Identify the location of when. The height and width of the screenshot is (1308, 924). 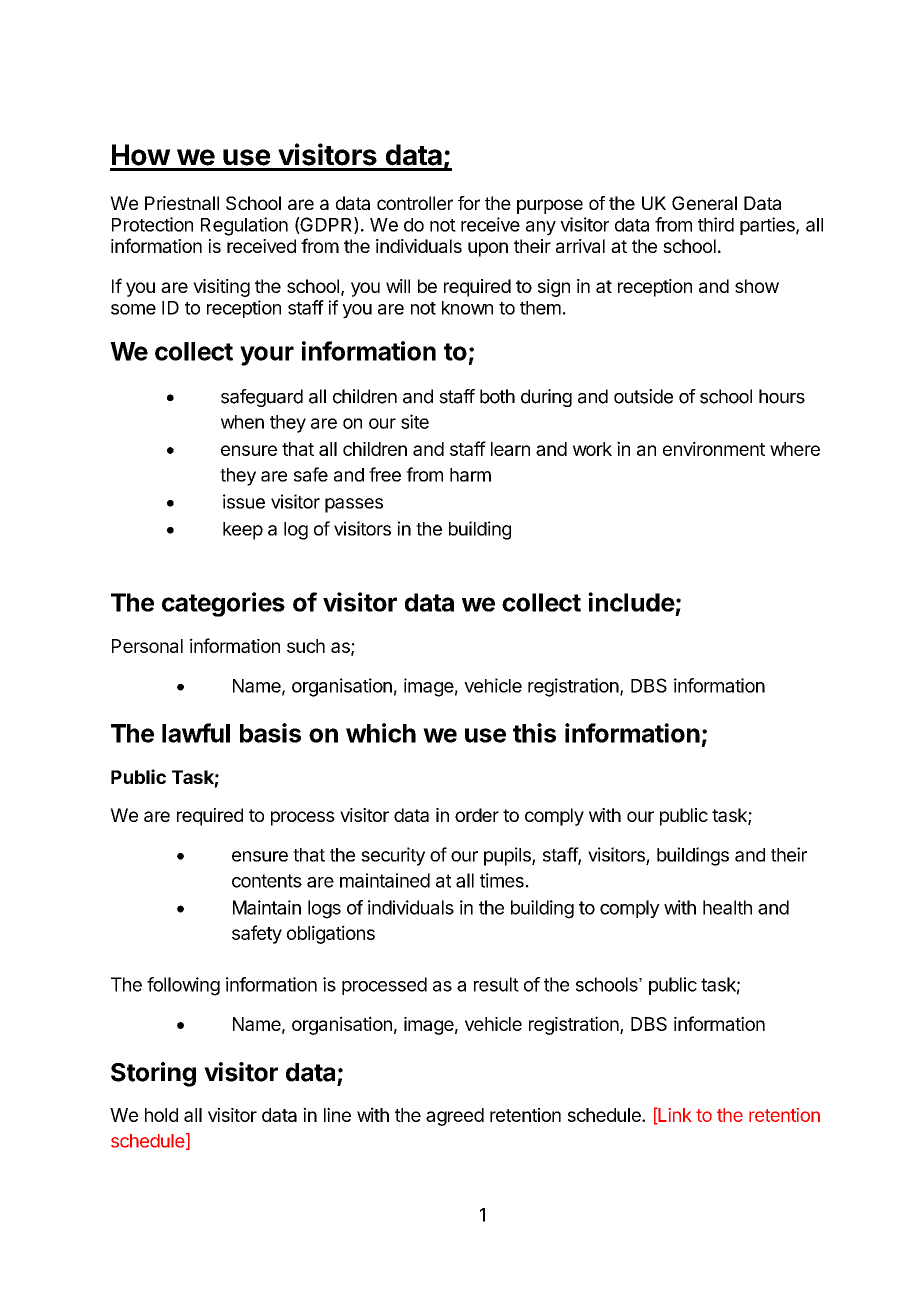
(242, 422).
